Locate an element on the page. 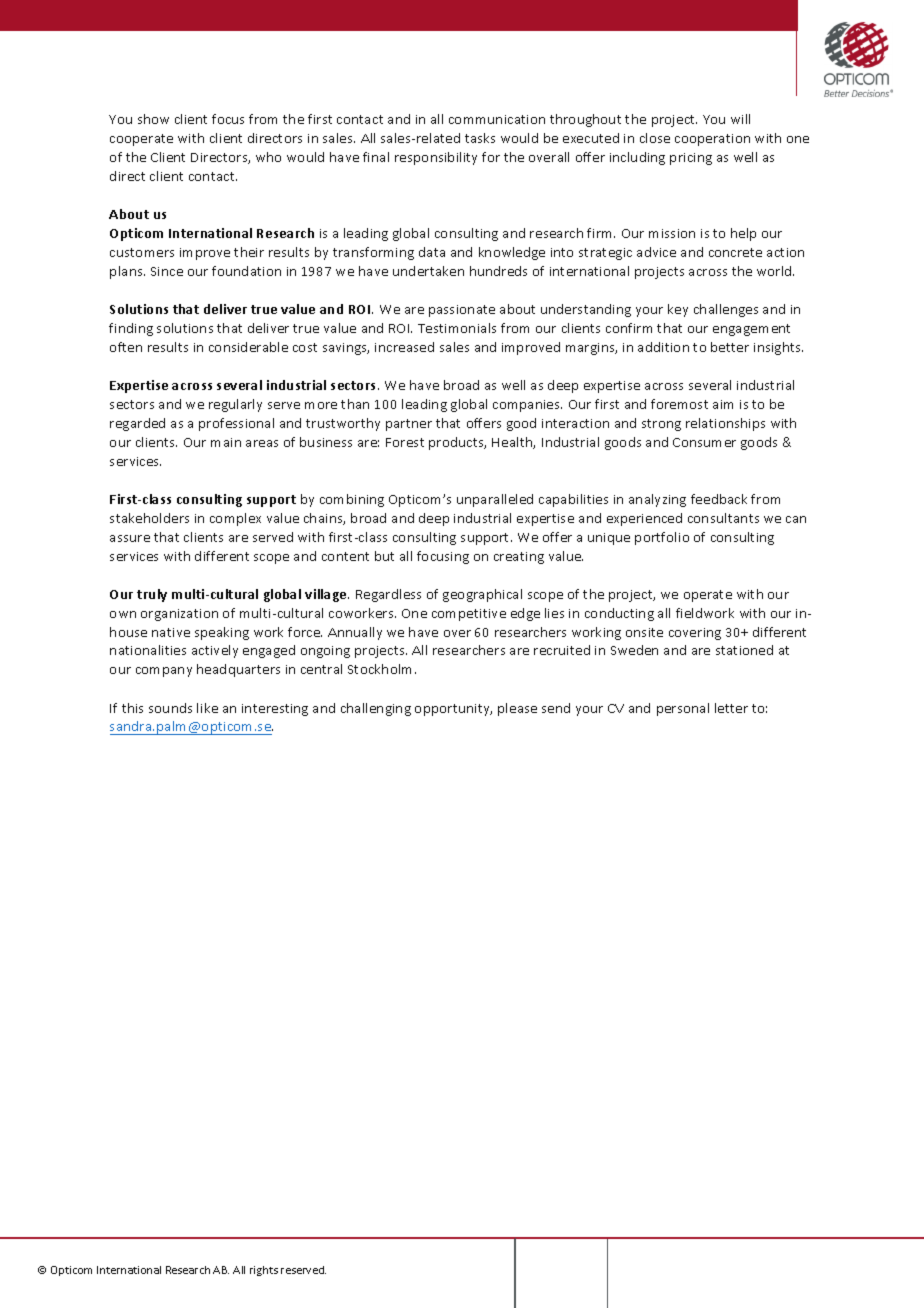 Image resolution: width=924 pixels, height=1308 pixels. cooperation is located at coordinates (712, 140).
